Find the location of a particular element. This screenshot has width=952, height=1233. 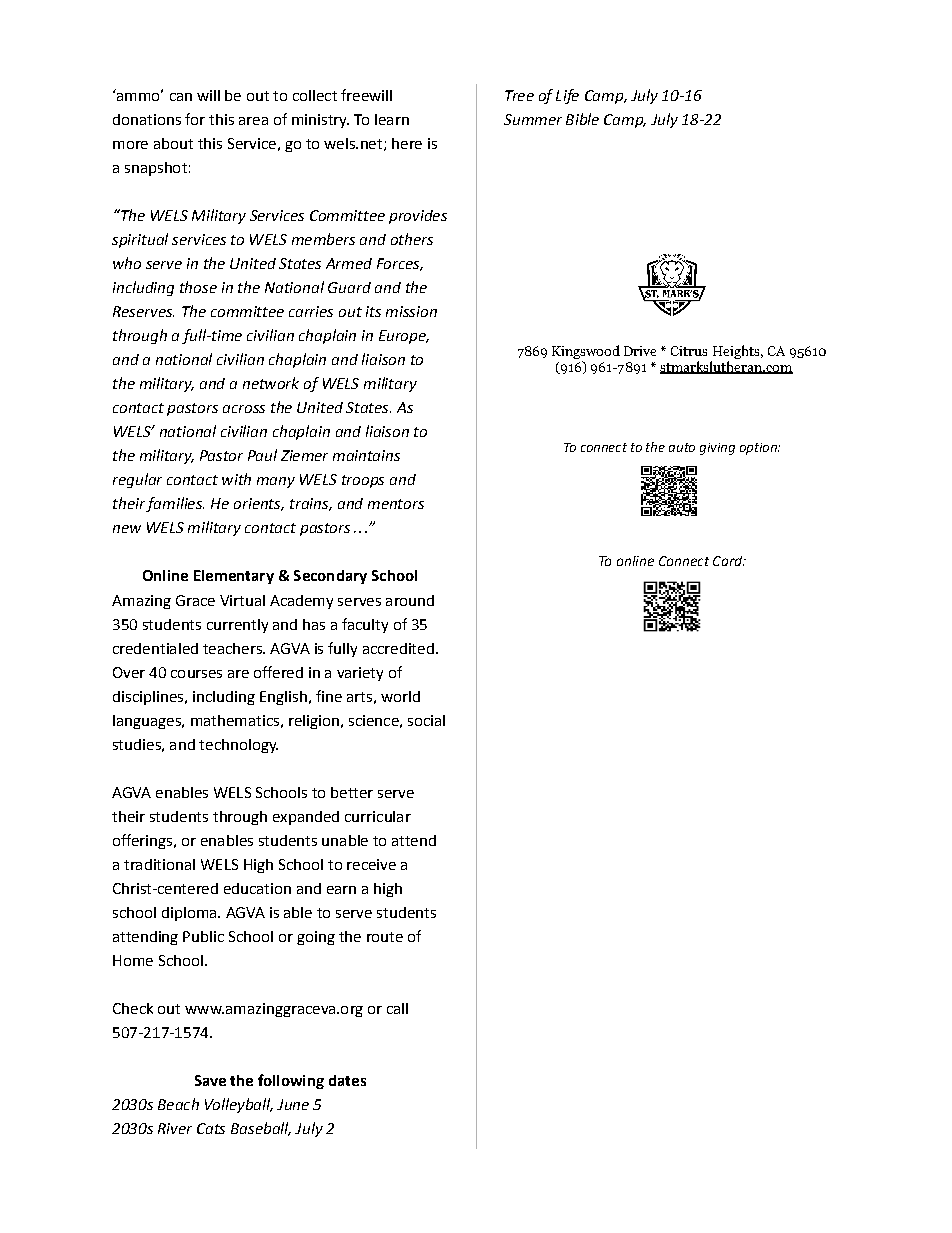

call is located at coordinates (397, 1008).
